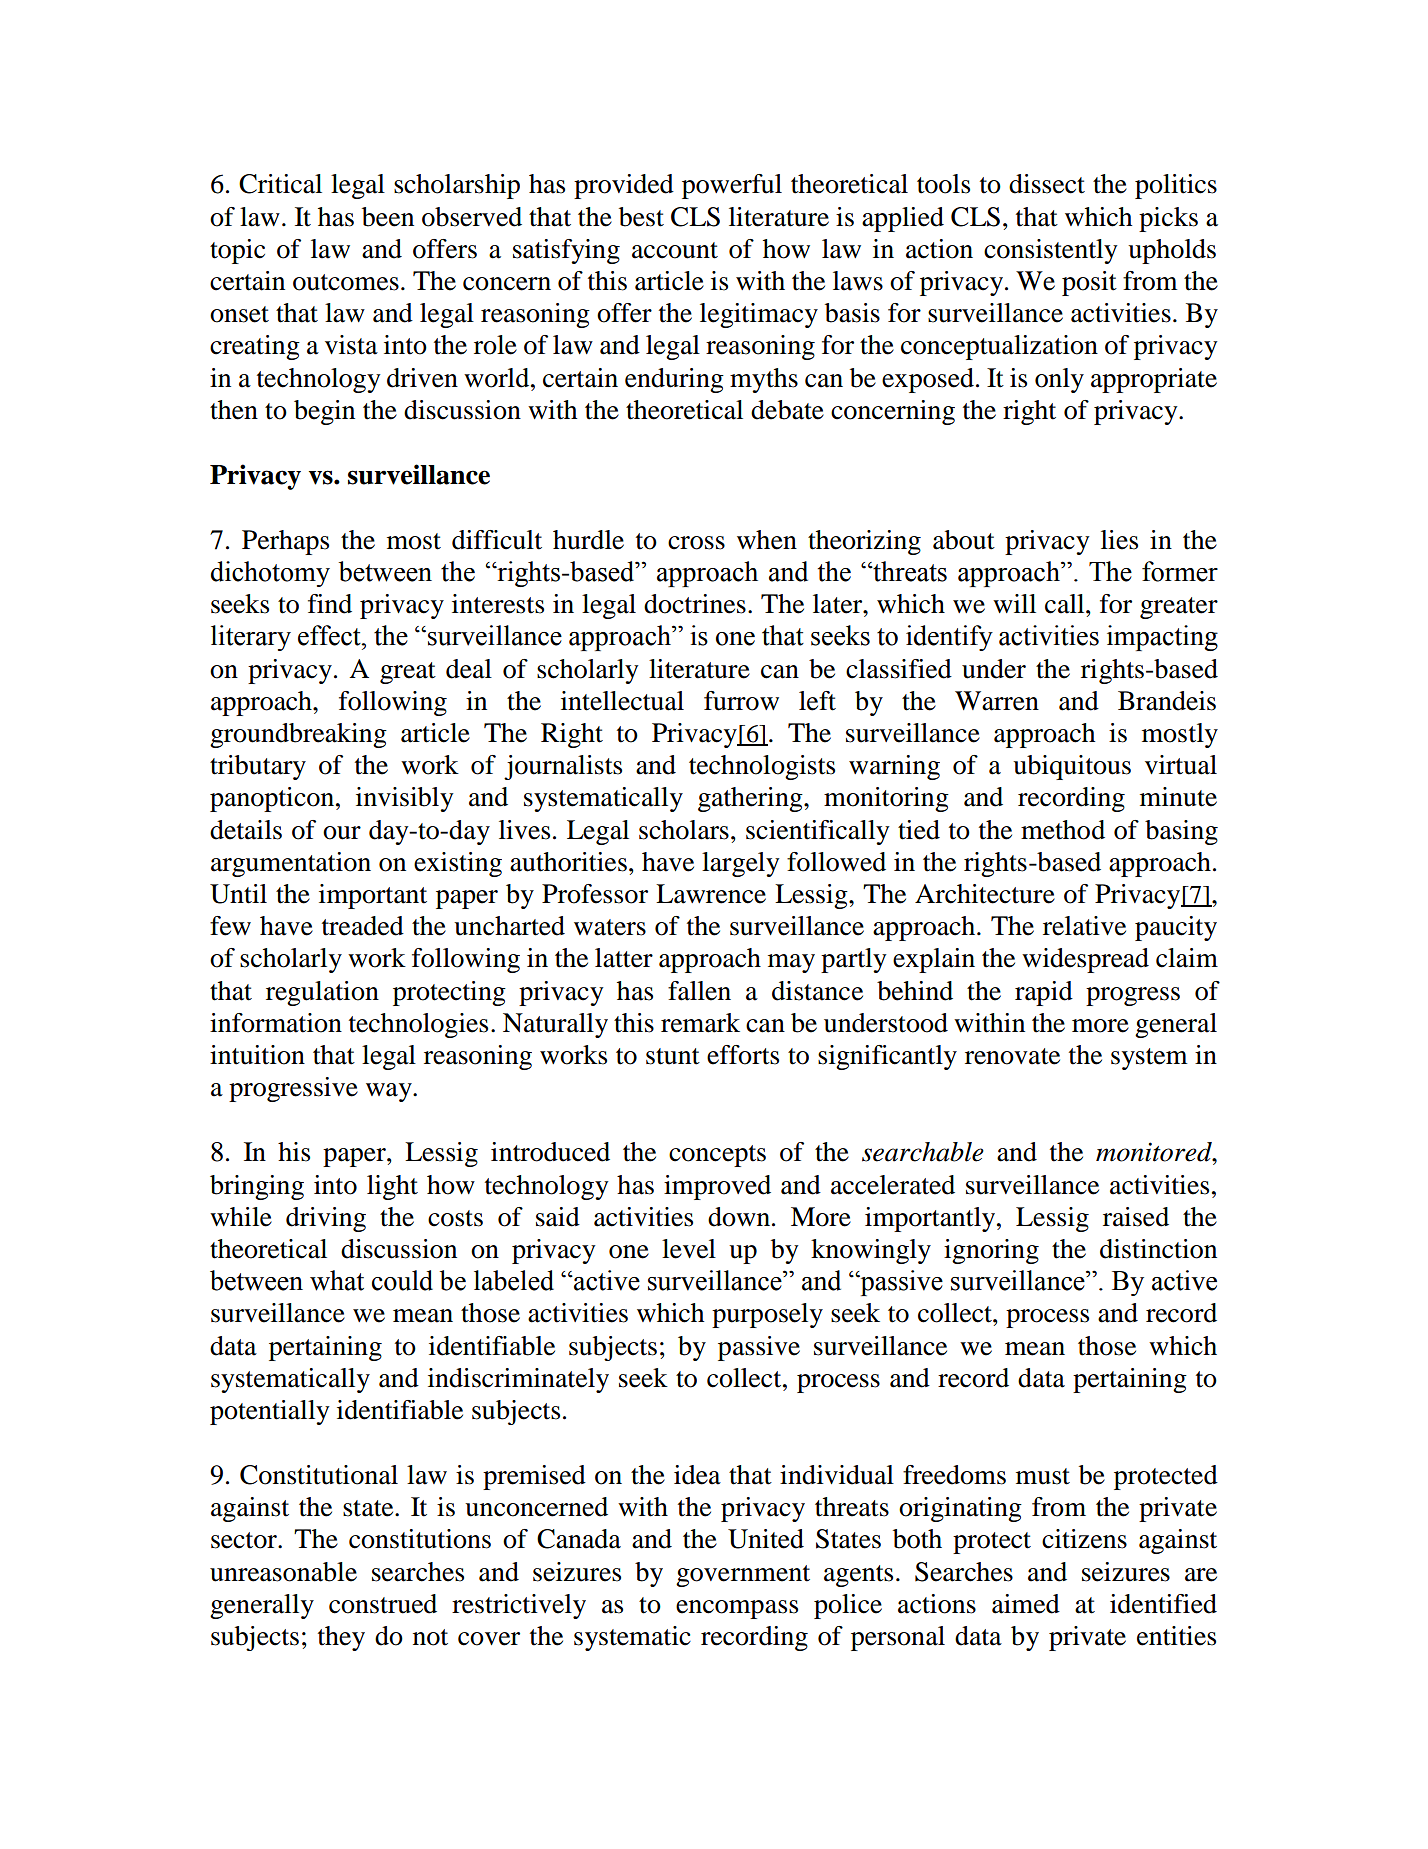 The width and height of the screenshot is (1428, 1849). What do you see at coordinates (741, 701) in the screenshot?
I see `furrow` at bounding box center [741, 701].
